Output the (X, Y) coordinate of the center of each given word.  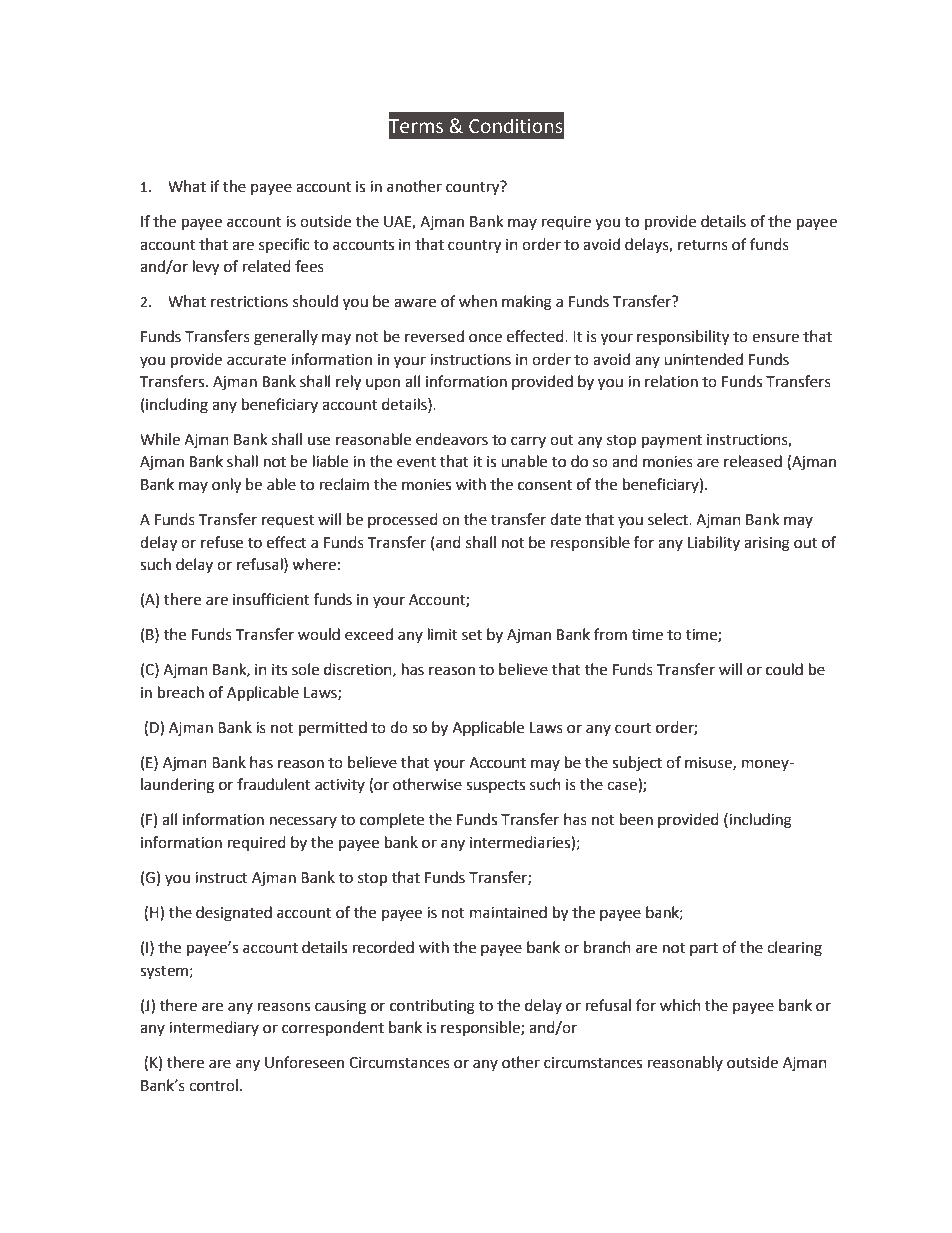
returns (703, 245)
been (636, 819)
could (784, 669)
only (226, 486)
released (753, 461)
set (472, 635)
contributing (432, 1007)
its (279, 670)
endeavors (452, 439)
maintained (508, 912)
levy (206, 268)
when (478, 301)
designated (234, 914)
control (213, 1085)
